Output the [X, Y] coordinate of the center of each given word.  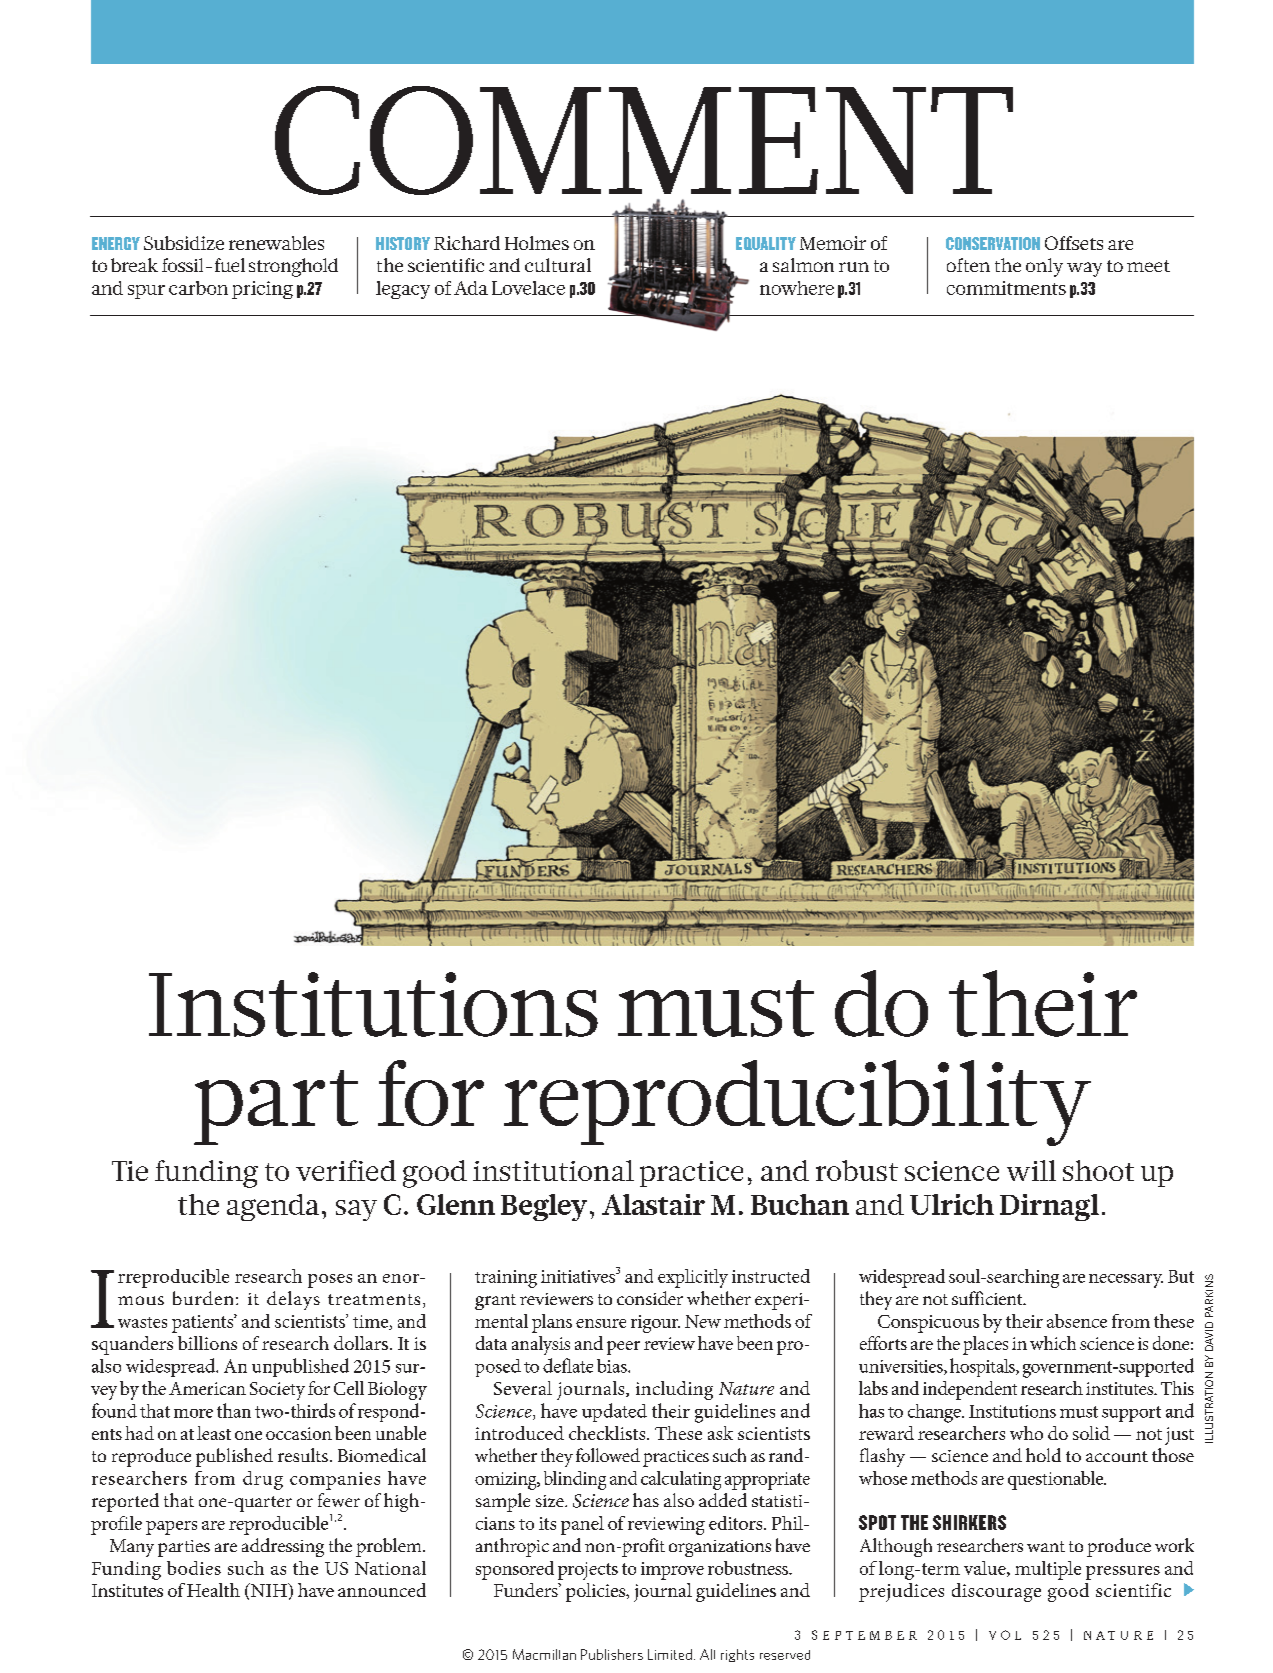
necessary [1126, 1281]
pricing [262, 290]
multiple [1048, 1570]
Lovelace [528, 288]
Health [213, 1590]
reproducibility [797, 1103]
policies [597, 1592]
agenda [273, 1207]
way [1084, 269]
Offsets [1074, 243]
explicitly [693, 1278]
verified [346, 1170]
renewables [276, 243]
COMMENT [644, 140]
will [1031, 1170]
